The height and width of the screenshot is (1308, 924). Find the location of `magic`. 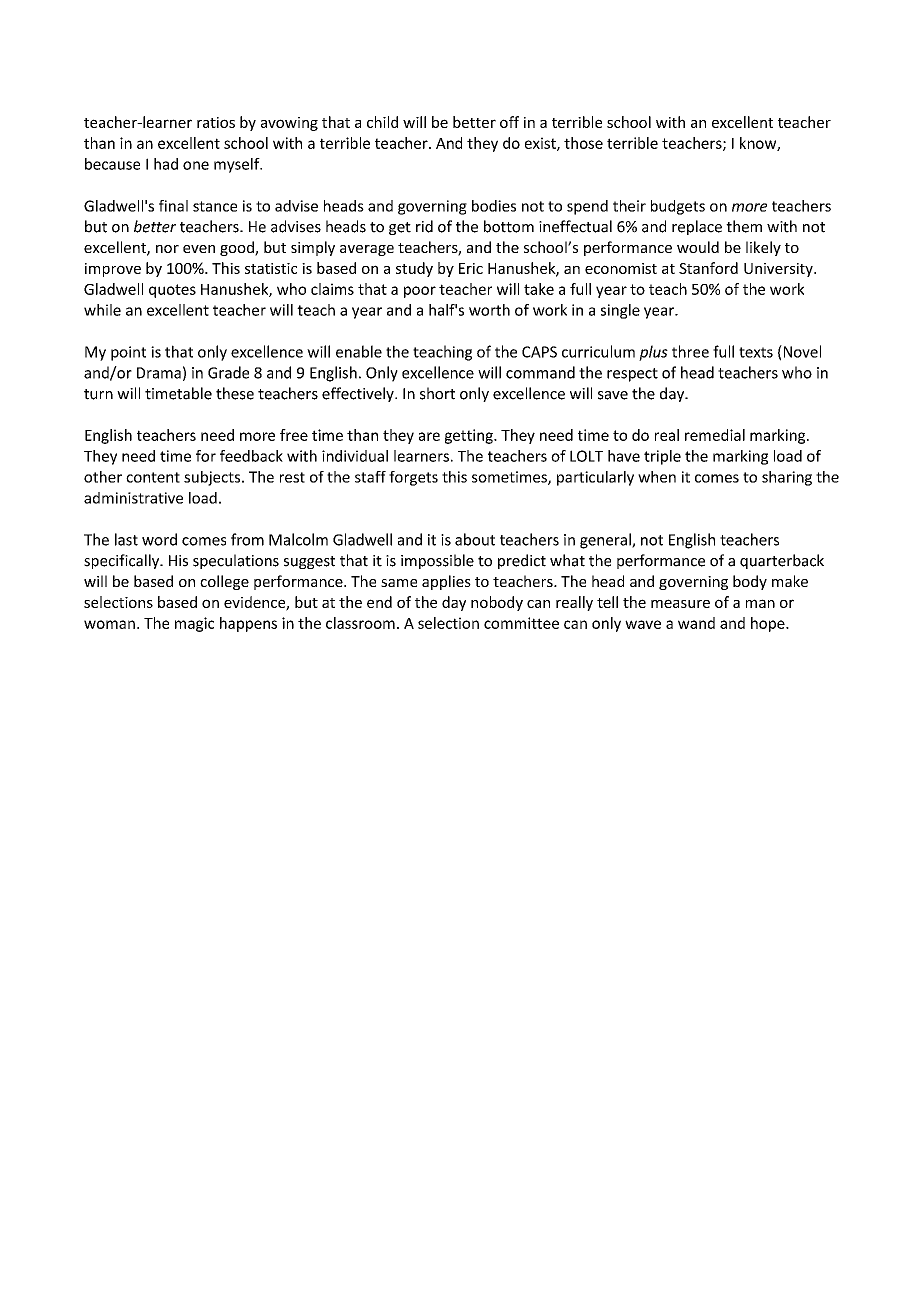

magic is located at coordinates (194, 624).
